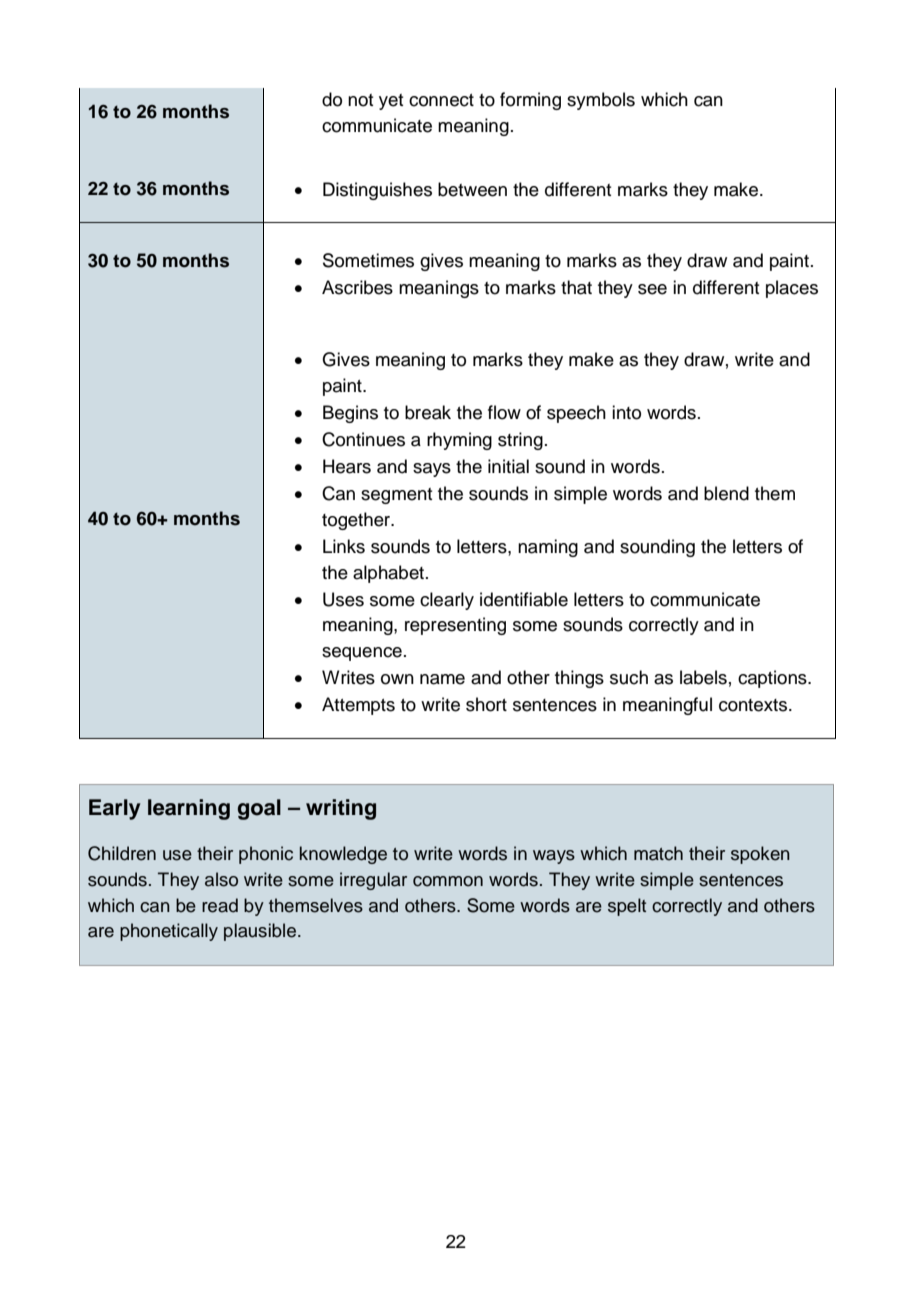 This screenshot has height=1307, width=924. What do you see at coordinates (360, 100) in the screenshot?
I see `not` at bounding box center [360, 100].
